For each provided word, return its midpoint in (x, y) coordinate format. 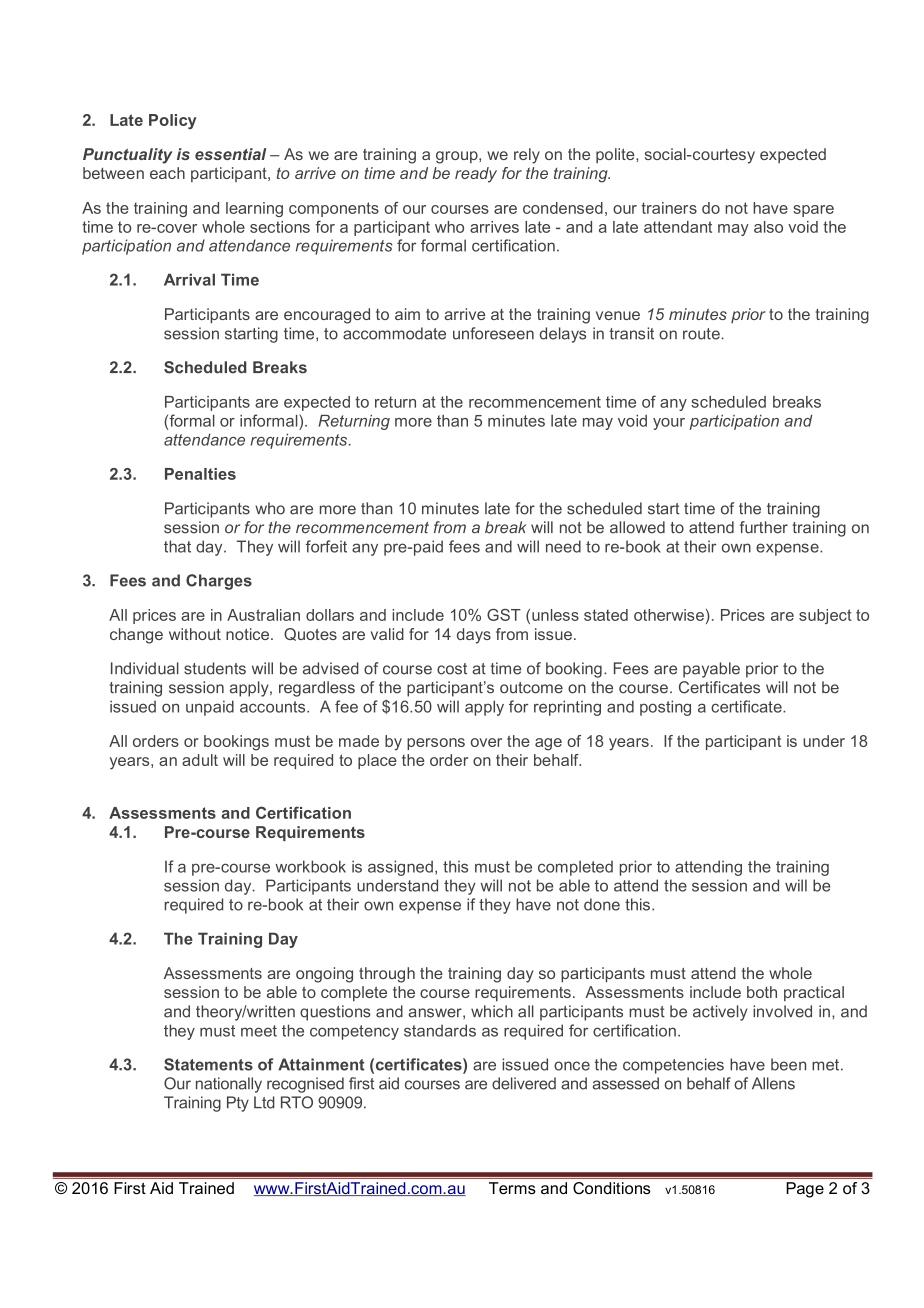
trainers (669, 208)
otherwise (669, 615)
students (215, 668)
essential (230, 154)
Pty (238, 1104)
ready (476, 175)
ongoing (324, 975)
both (762, 992)
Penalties (200, 474)
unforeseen (493, 333)
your (669, 424)
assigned (400, 868)
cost (452, 669)
